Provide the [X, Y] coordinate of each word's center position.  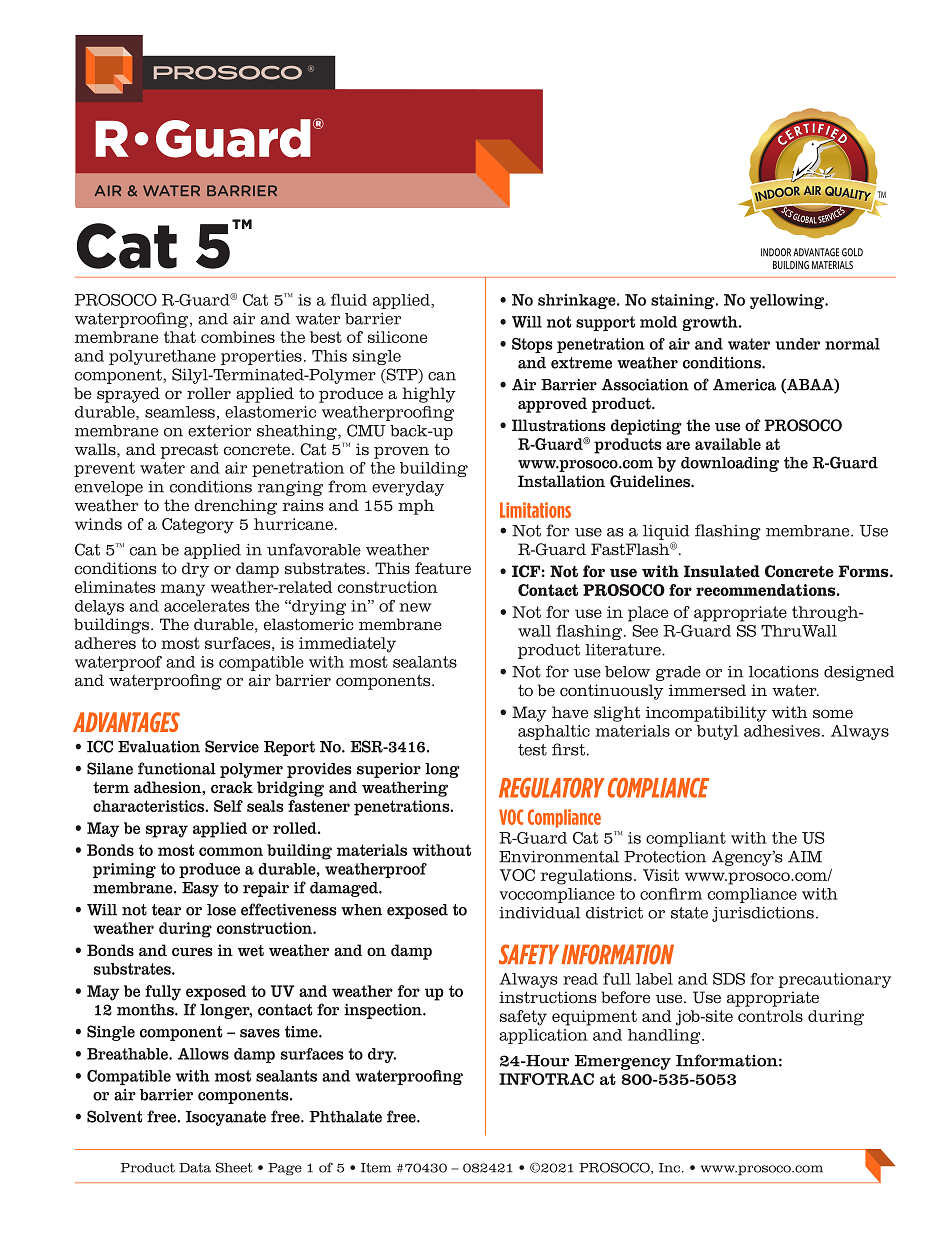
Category [198, 526]
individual [539, 913]
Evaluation [159, 747]
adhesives [782, 731]
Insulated [722, 571]
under [797, 344]
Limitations [535, 510]
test [532, 750]
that [180, 337]
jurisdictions [763, 914]
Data [195, 1168]
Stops [532, 345]
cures [192, 952]
